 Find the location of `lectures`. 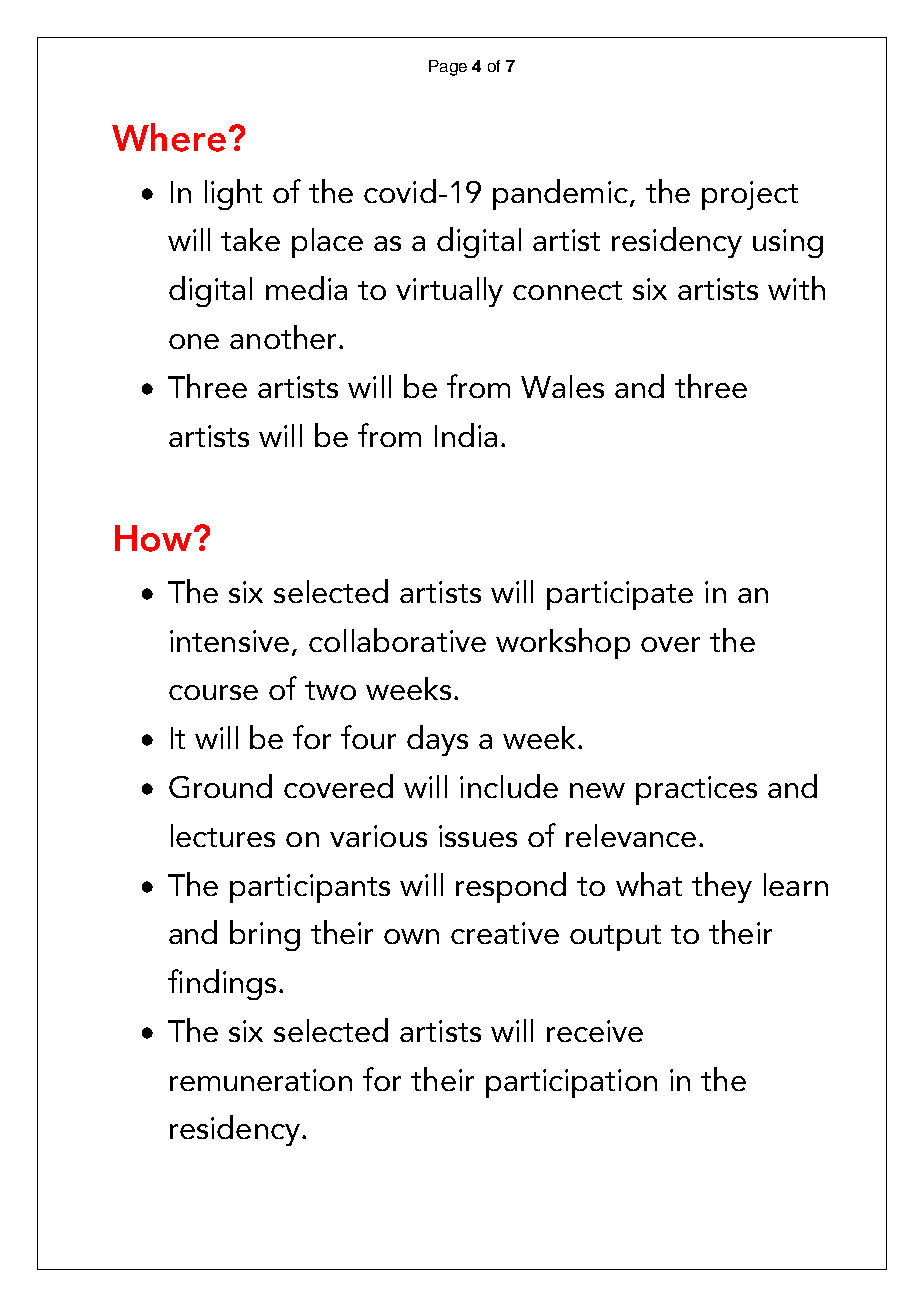

lectures is located at coordinates (223, 835).
